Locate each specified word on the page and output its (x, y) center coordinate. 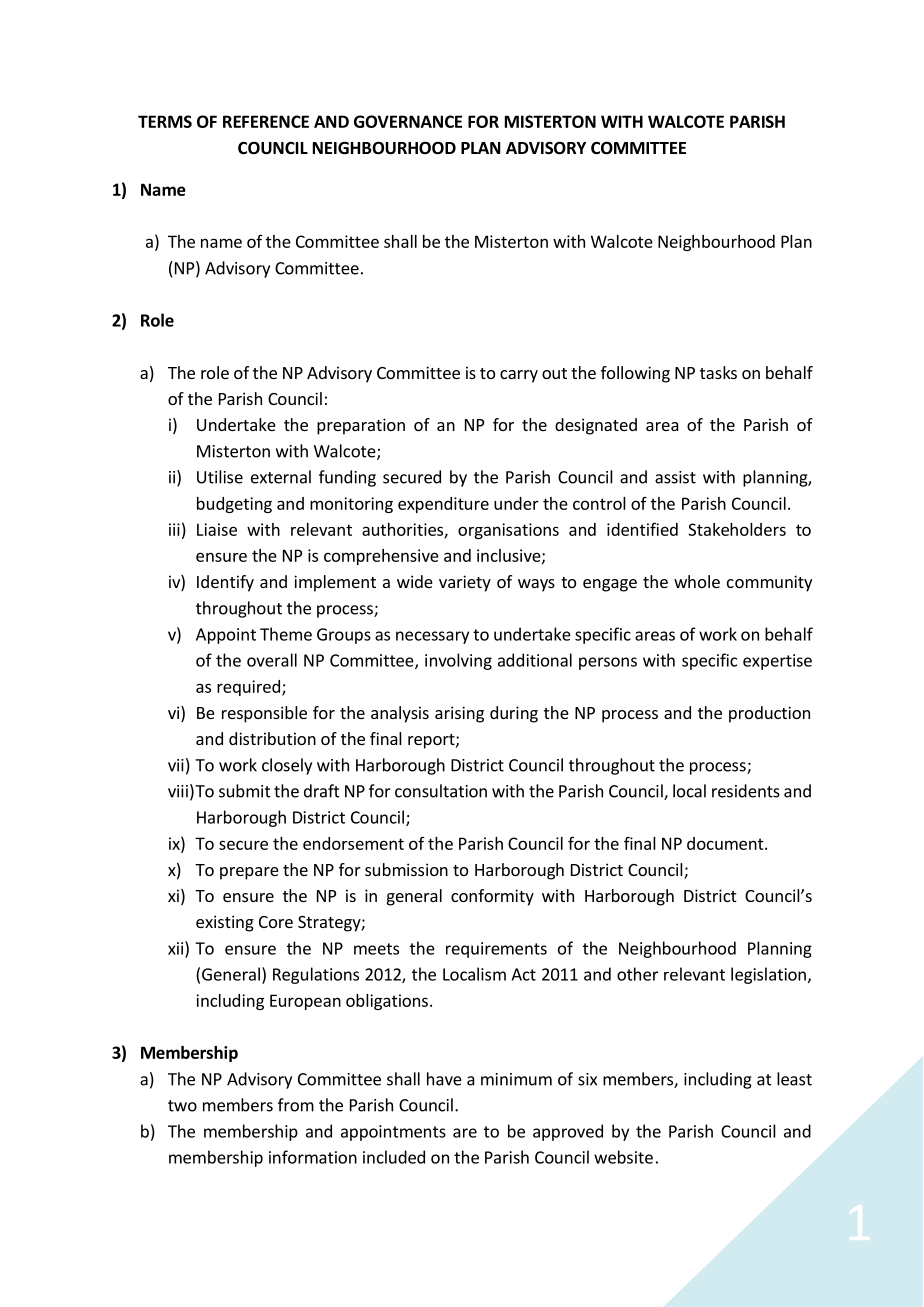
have (444, 1079)
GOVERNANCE (408, 121)
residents (746, 791)
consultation (441, 791)
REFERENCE (266, 121)
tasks (718, 372)
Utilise (220, 477)
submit (245, 791)
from (296, 1105)
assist (675, 477)
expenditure (443, 505)
